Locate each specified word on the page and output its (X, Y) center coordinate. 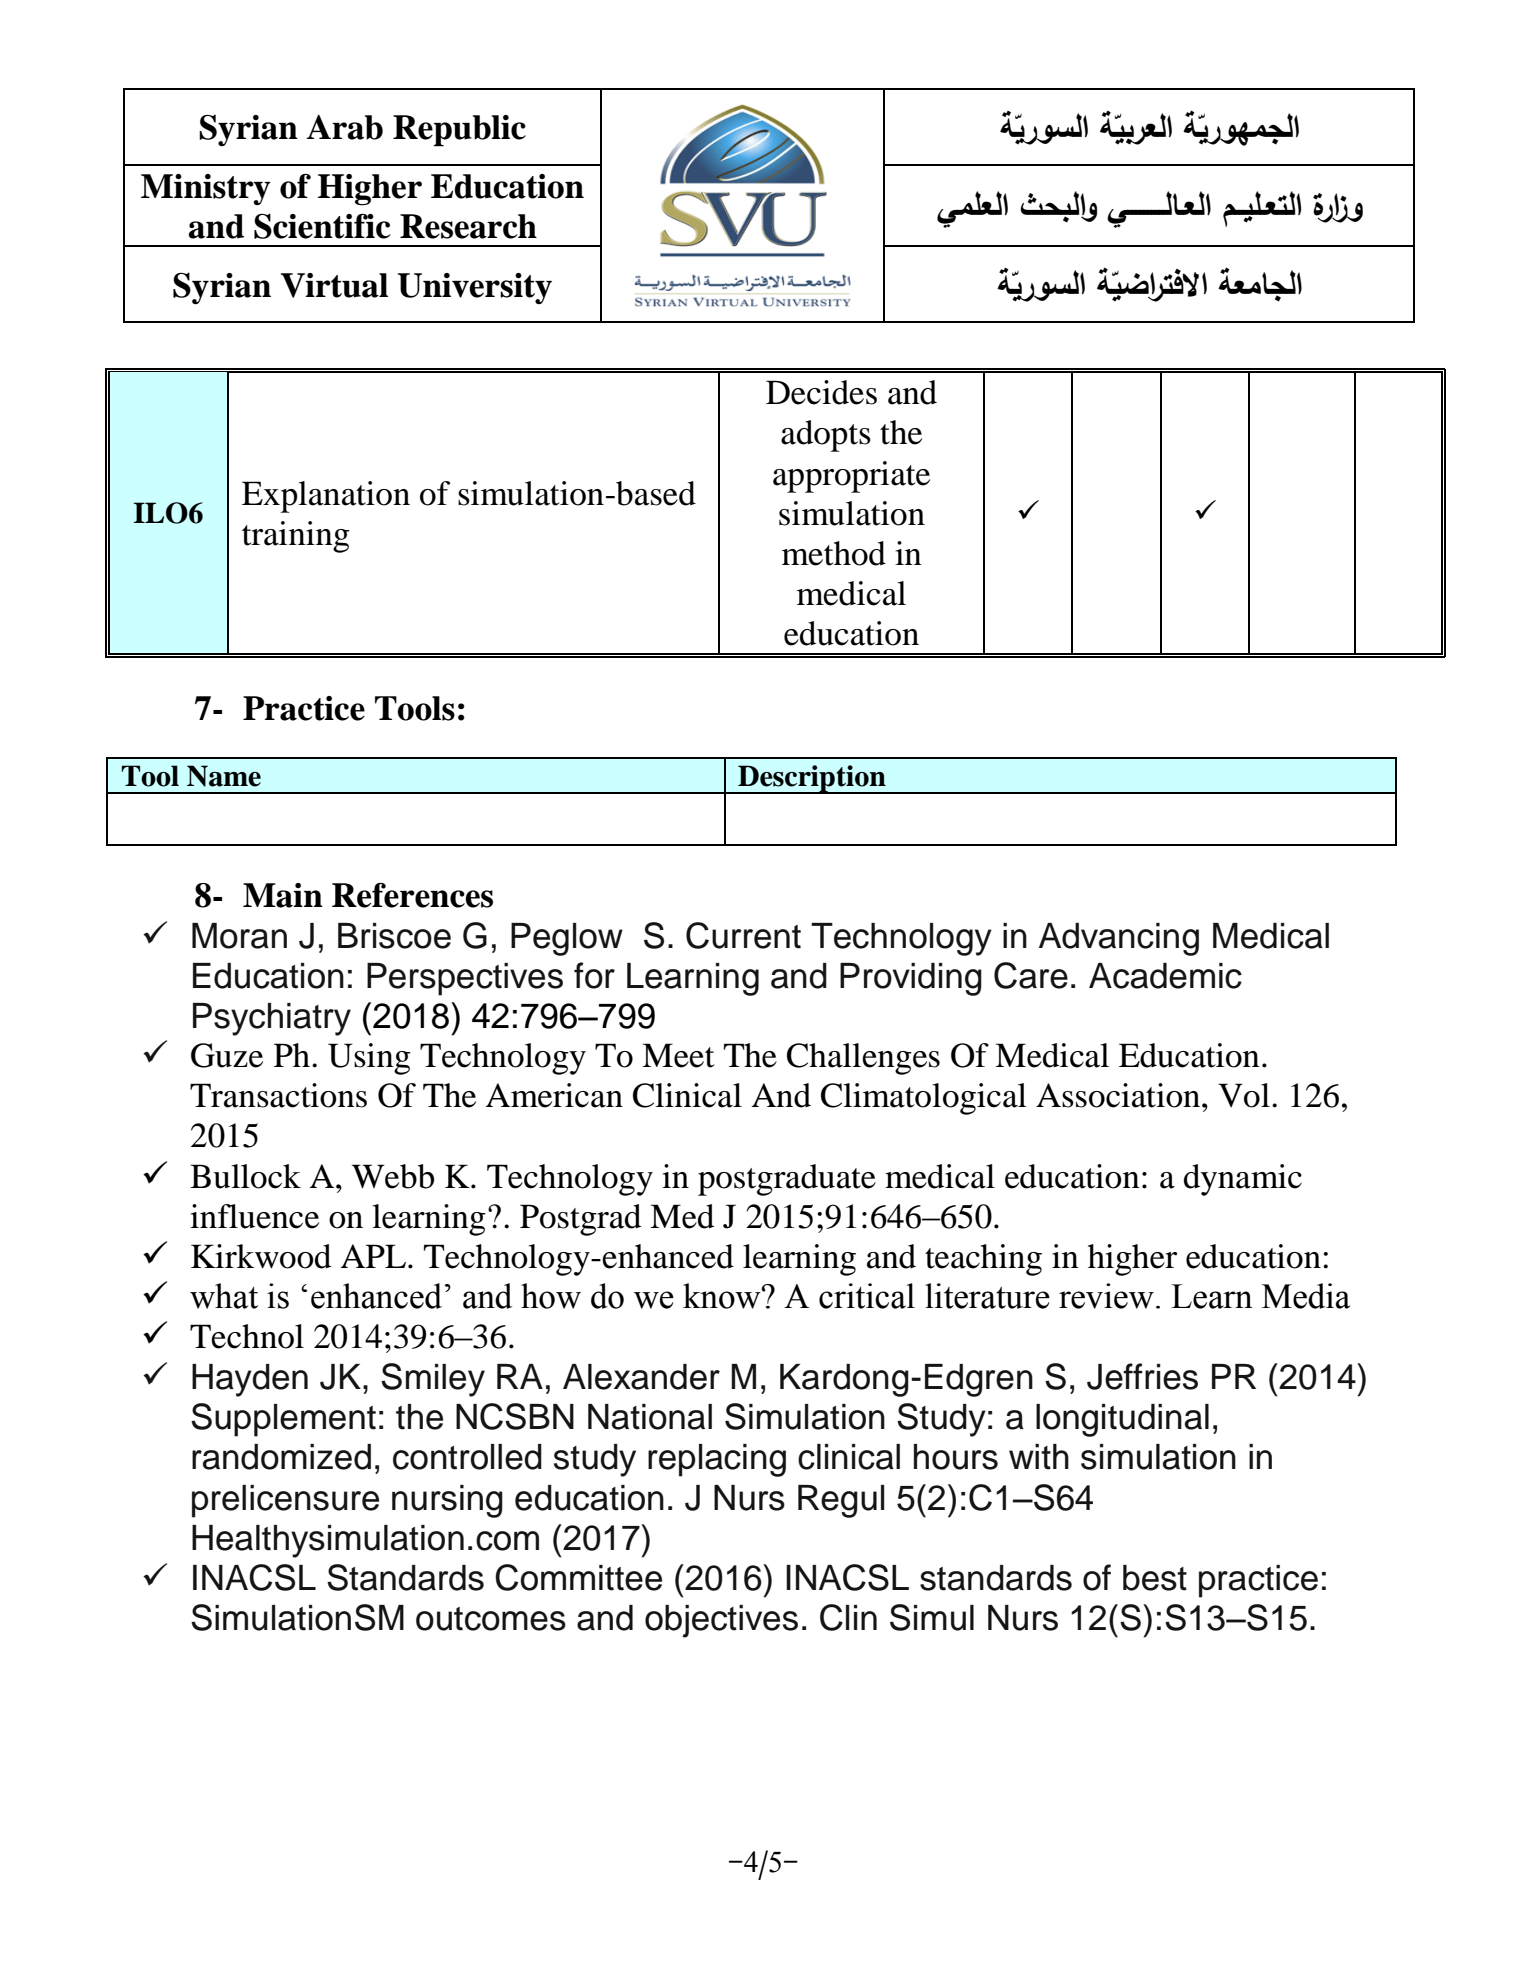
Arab (345, 127)
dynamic (1243, 1180)
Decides (821, 392)
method (834, 553)
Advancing (1119, 939)
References (412, 895)
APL (373, 1256)
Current (743, 935)
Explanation (326, 497)
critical (867, 1296)
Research (468, 226)
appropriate (851, 477)
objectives (721, 1621)
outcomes (491, 1619)
